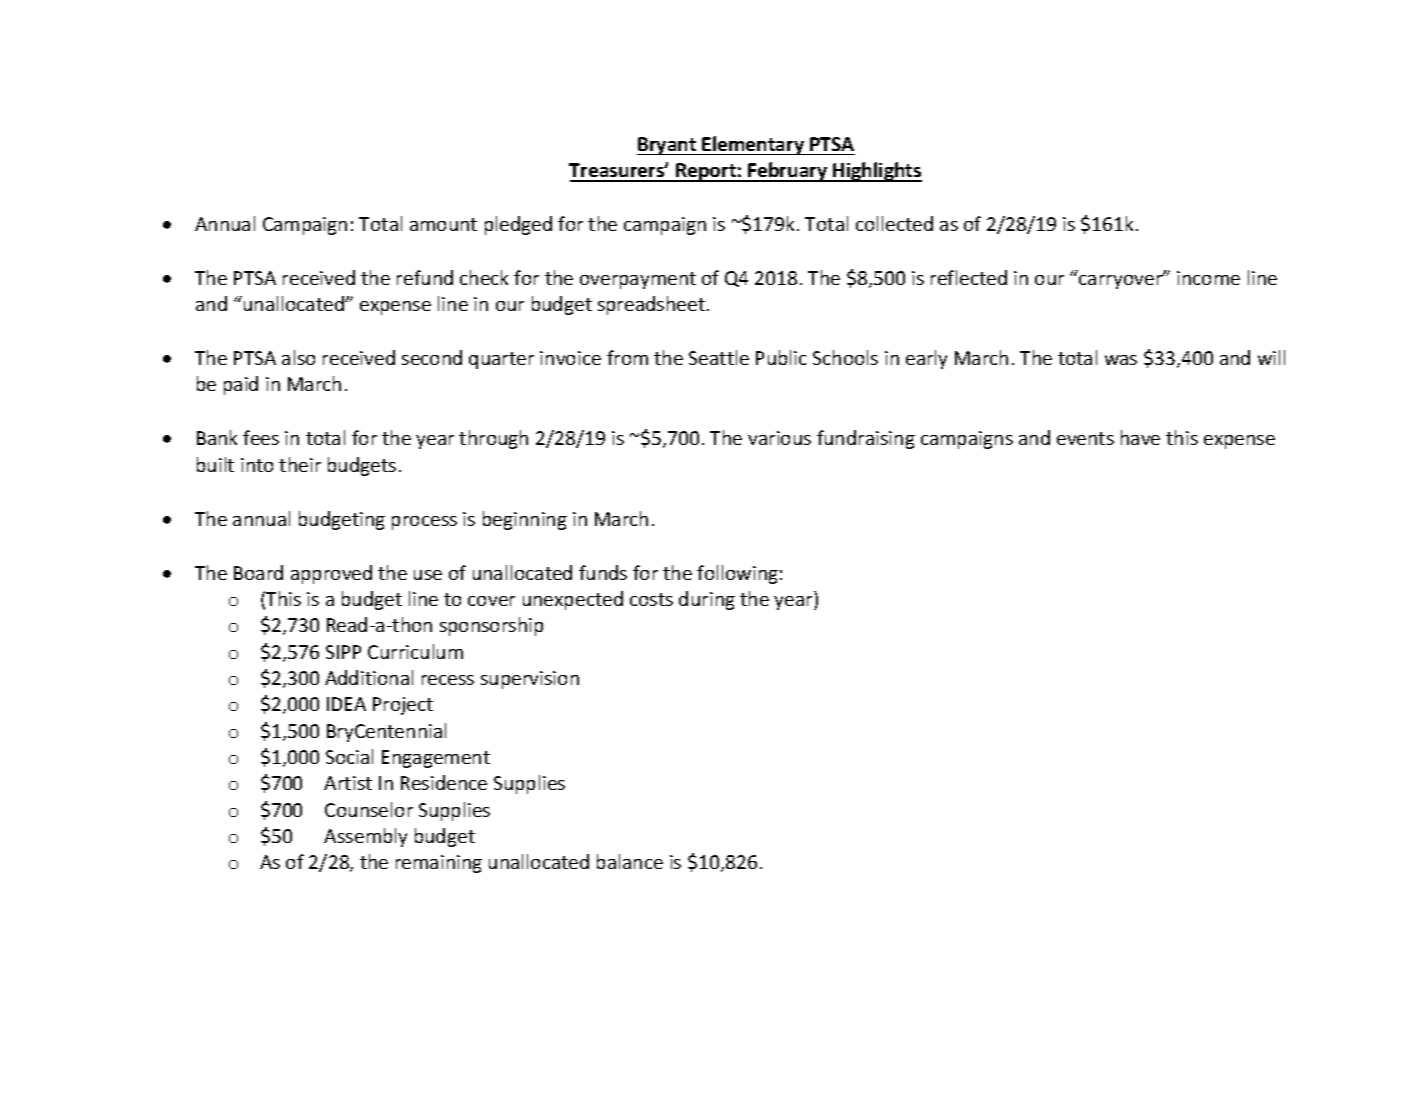 This screenshot has height=1101, width=1425. What do you see at coordinates (1140, 437) in the screenshot?
I see `have` at bounding box center [1140, 437].
